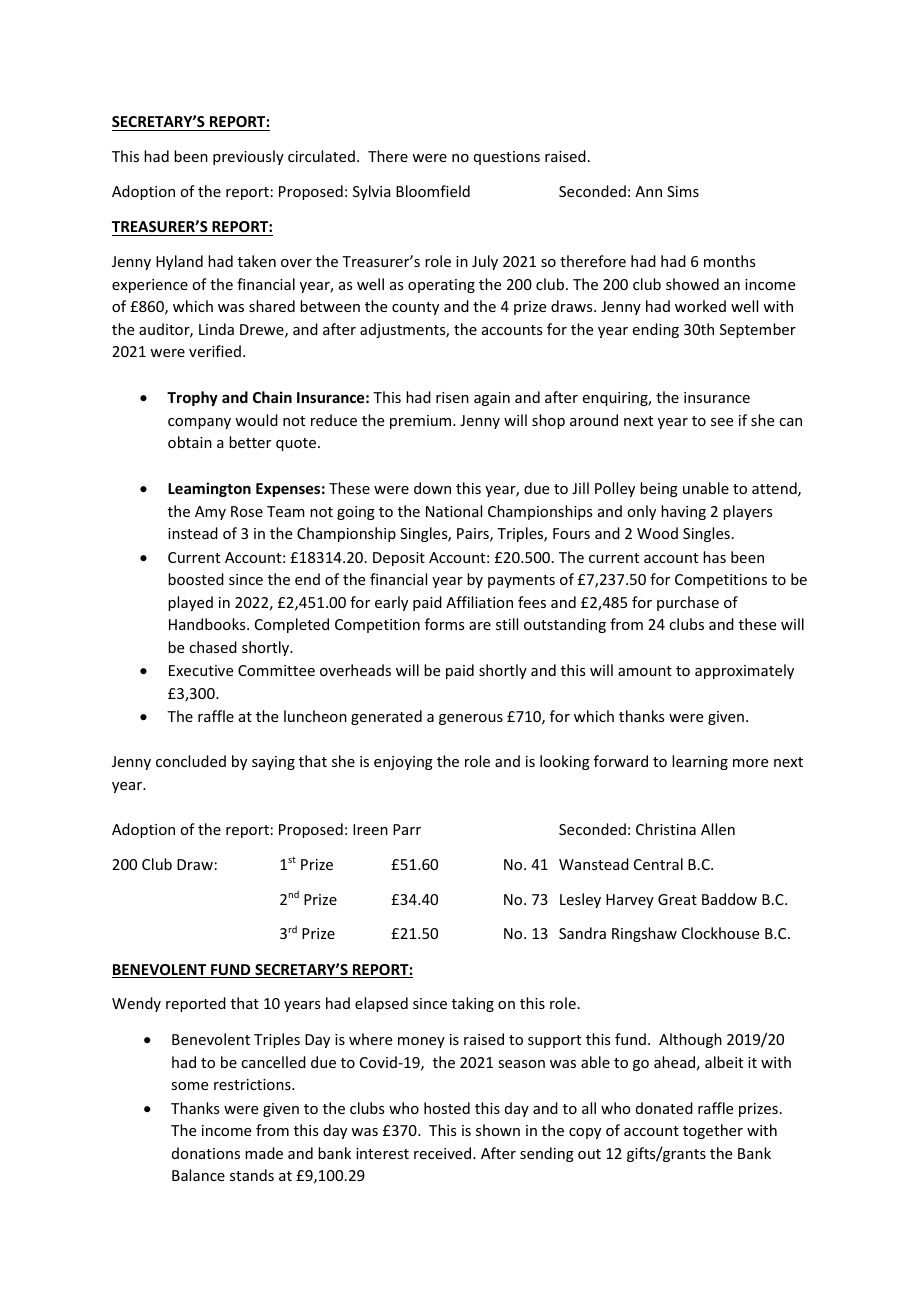 The height and width of the document is (1308, 924). What do you see at coordinates (666, 829) in the document?
I see `Christina` at bounding box center [666, 829].
